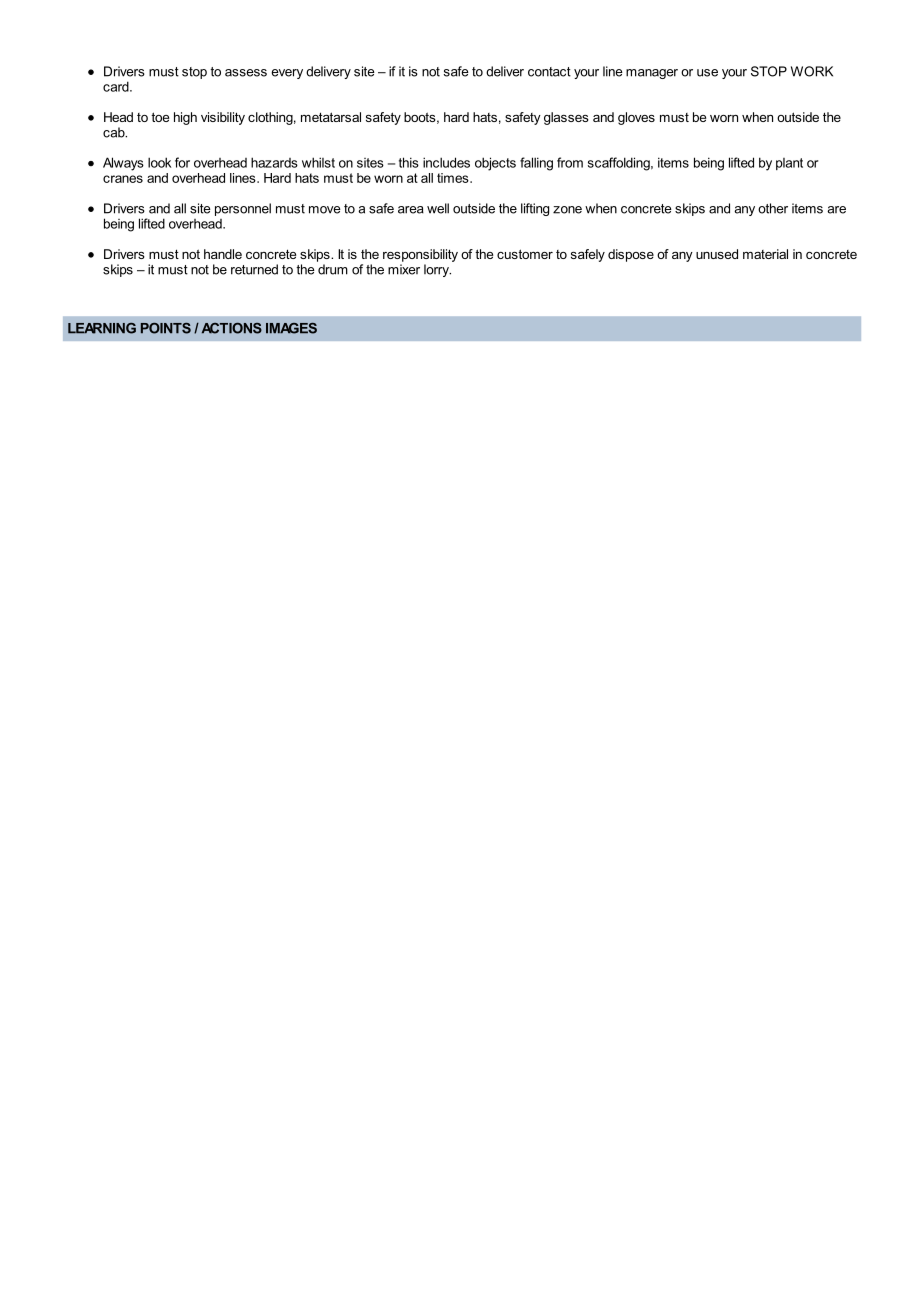 Image resolution: width=924 pixels, height=1308 pixels. Describe the element at coordinates (454, 178) in the image. I see `times` at that location.
